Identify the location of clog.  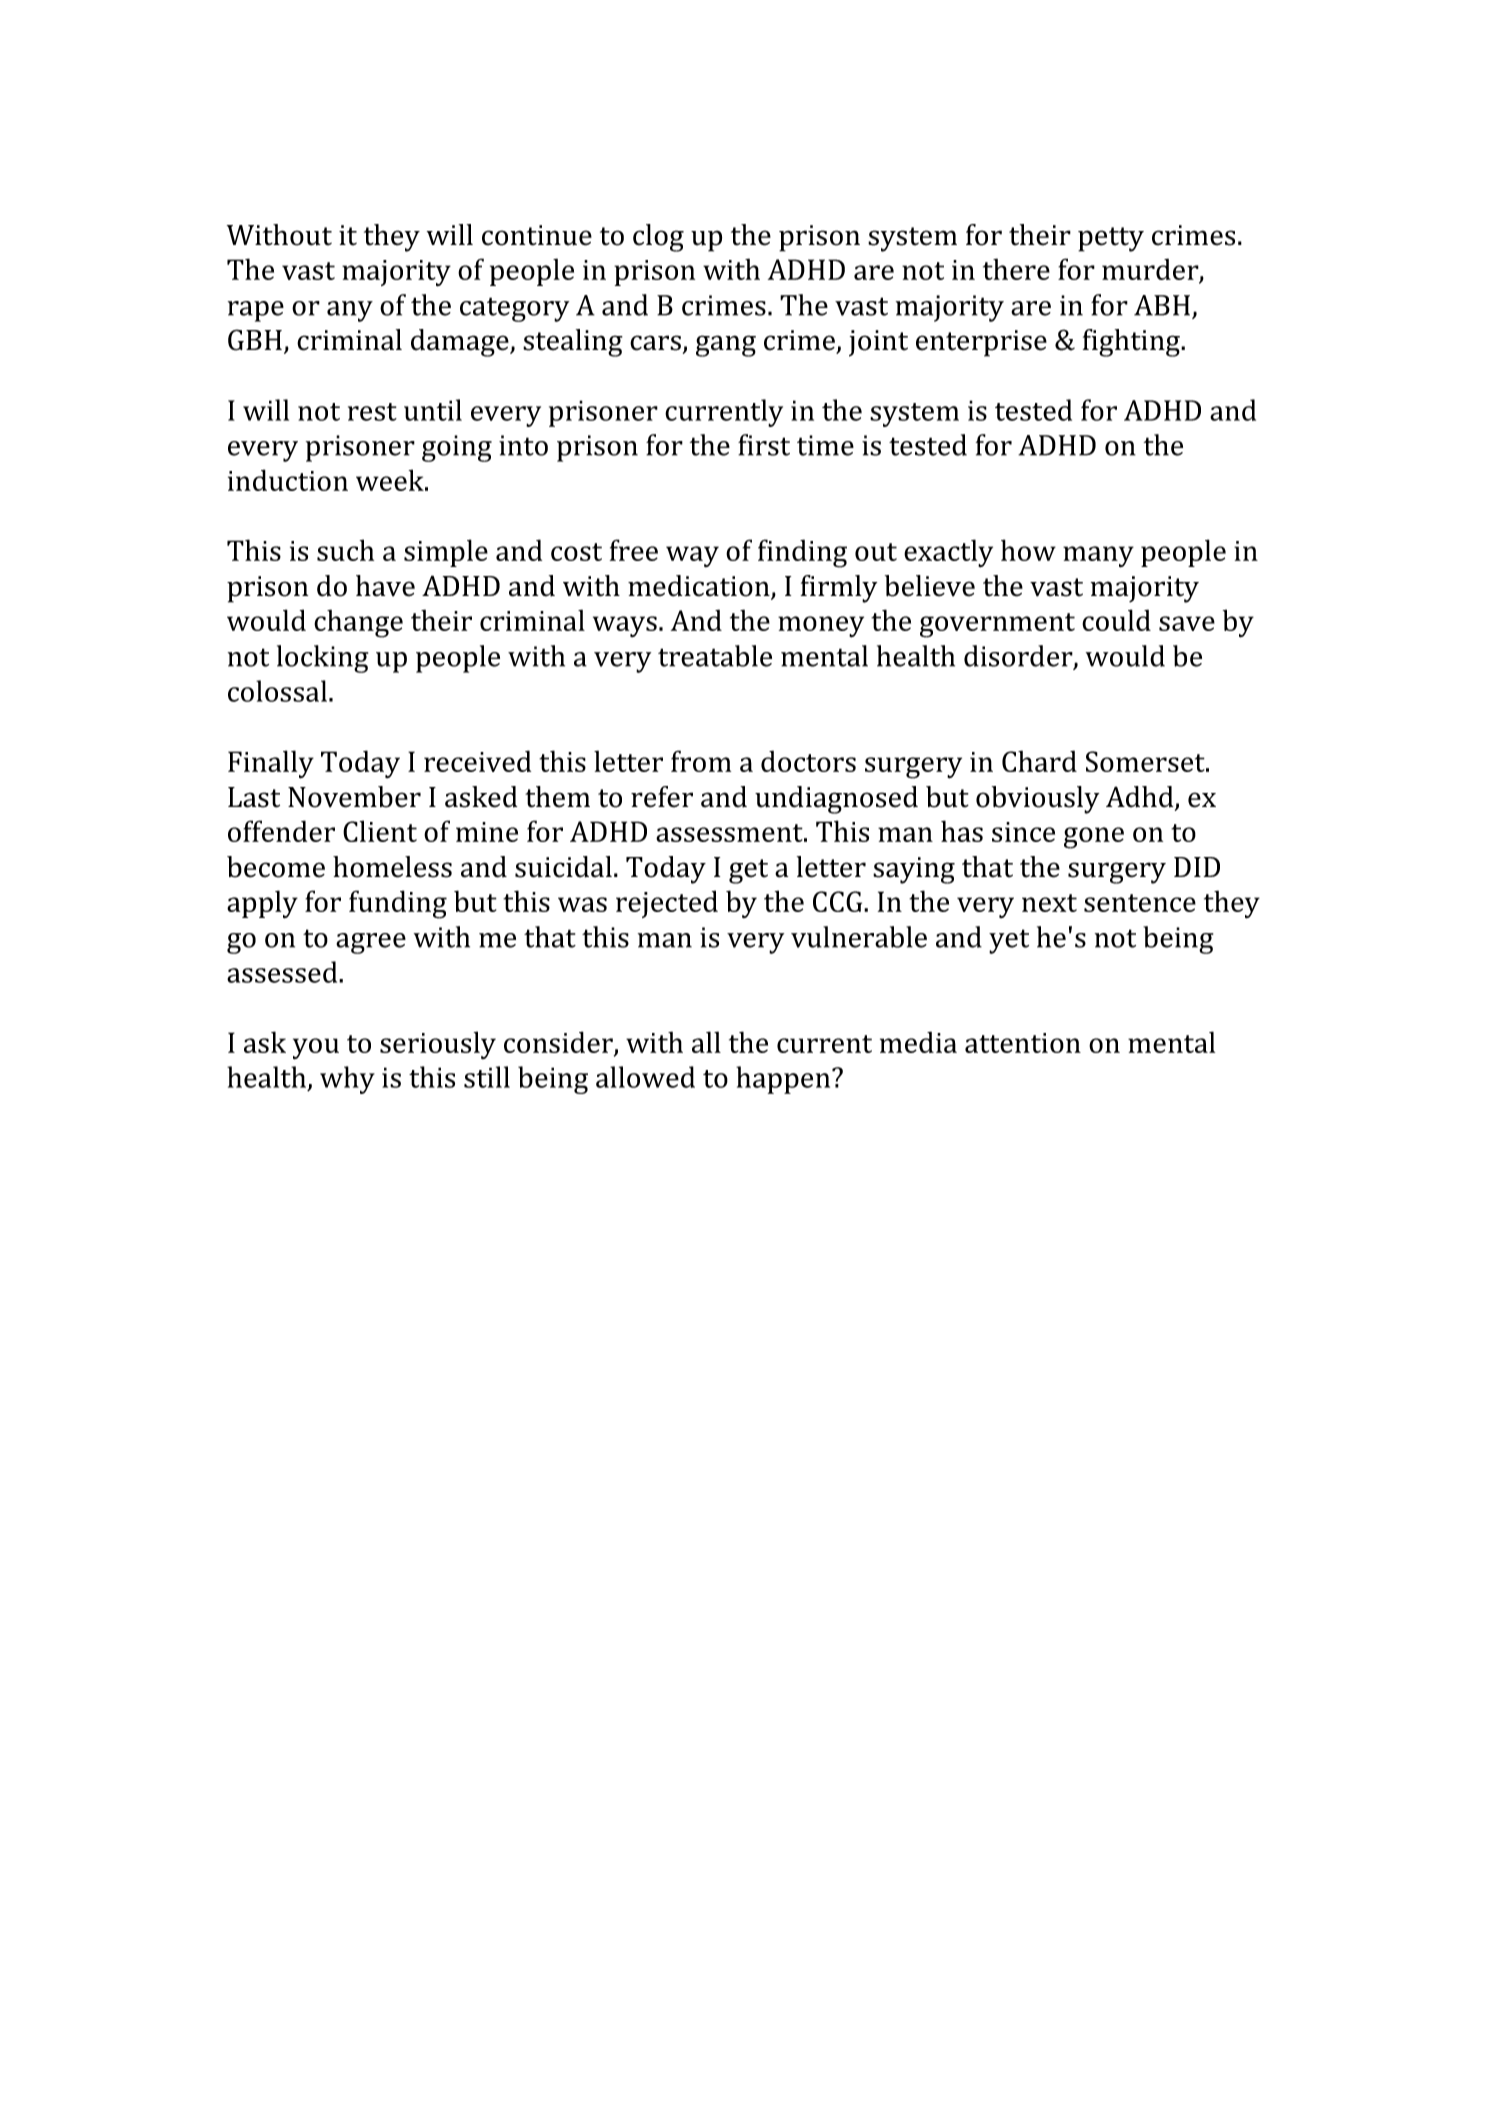
(658, 238).
